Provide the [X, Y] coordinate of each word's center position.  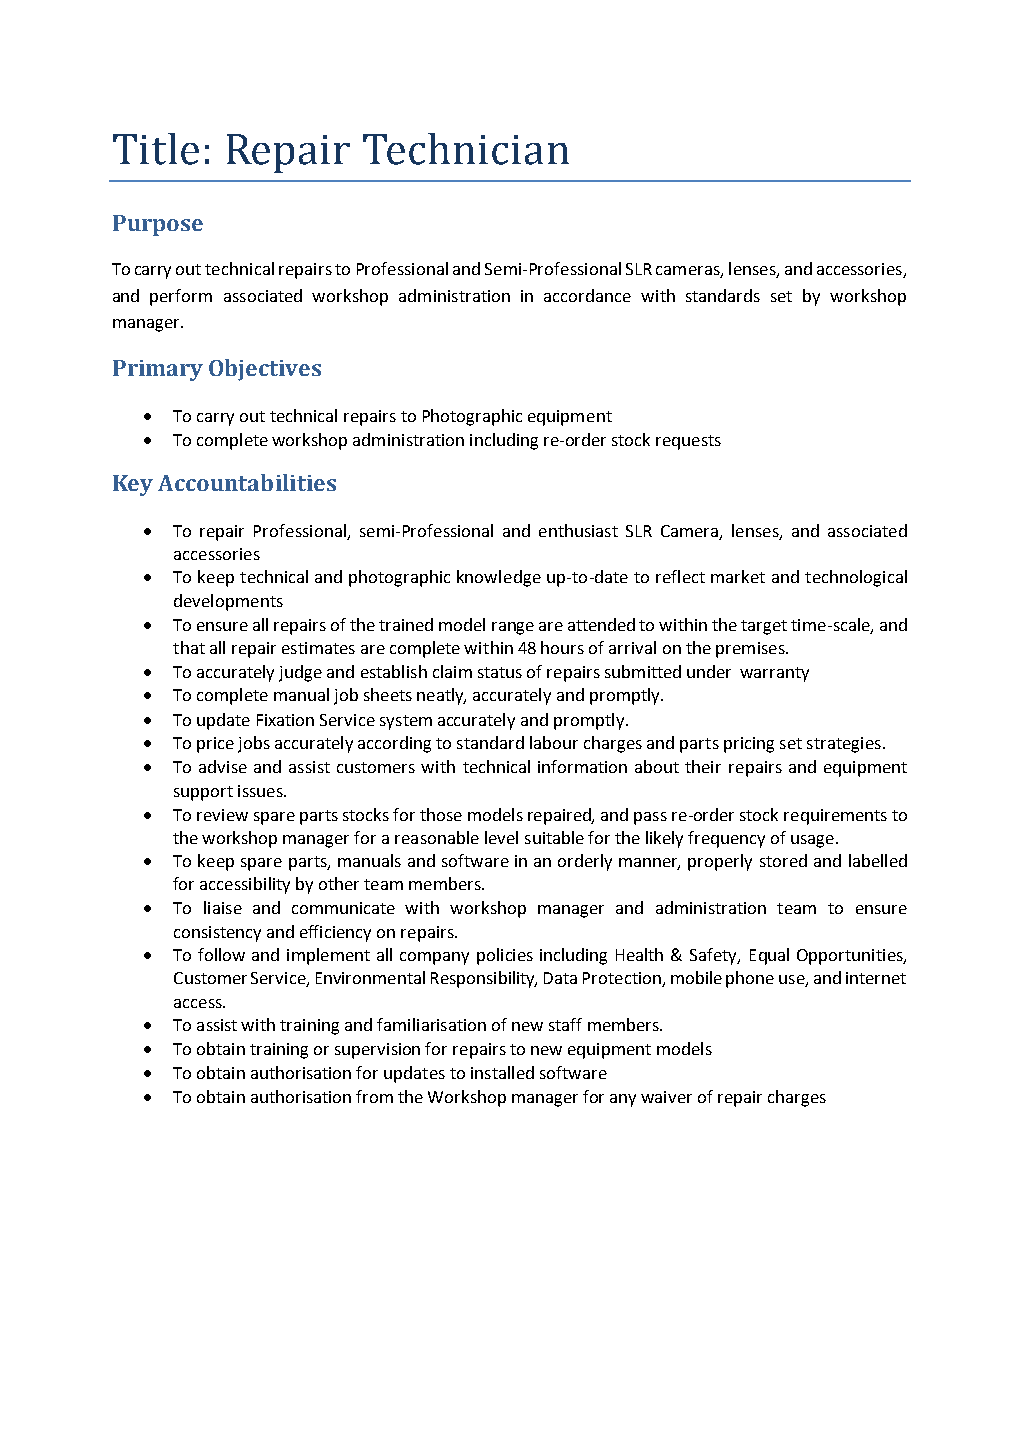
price [215, 745]
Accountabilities [247, 482]
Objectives [265, 370]
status [500, 672]
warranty [774, 674]
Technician [466, 149]
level [501, 837]
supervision [377, 1051]
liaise [223, 907]
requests [688, 442]
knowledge [499, 578]
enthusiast [578, 530]
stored [783, 860]
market [738, 576]
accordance [587, 295]
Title [156, 149]
